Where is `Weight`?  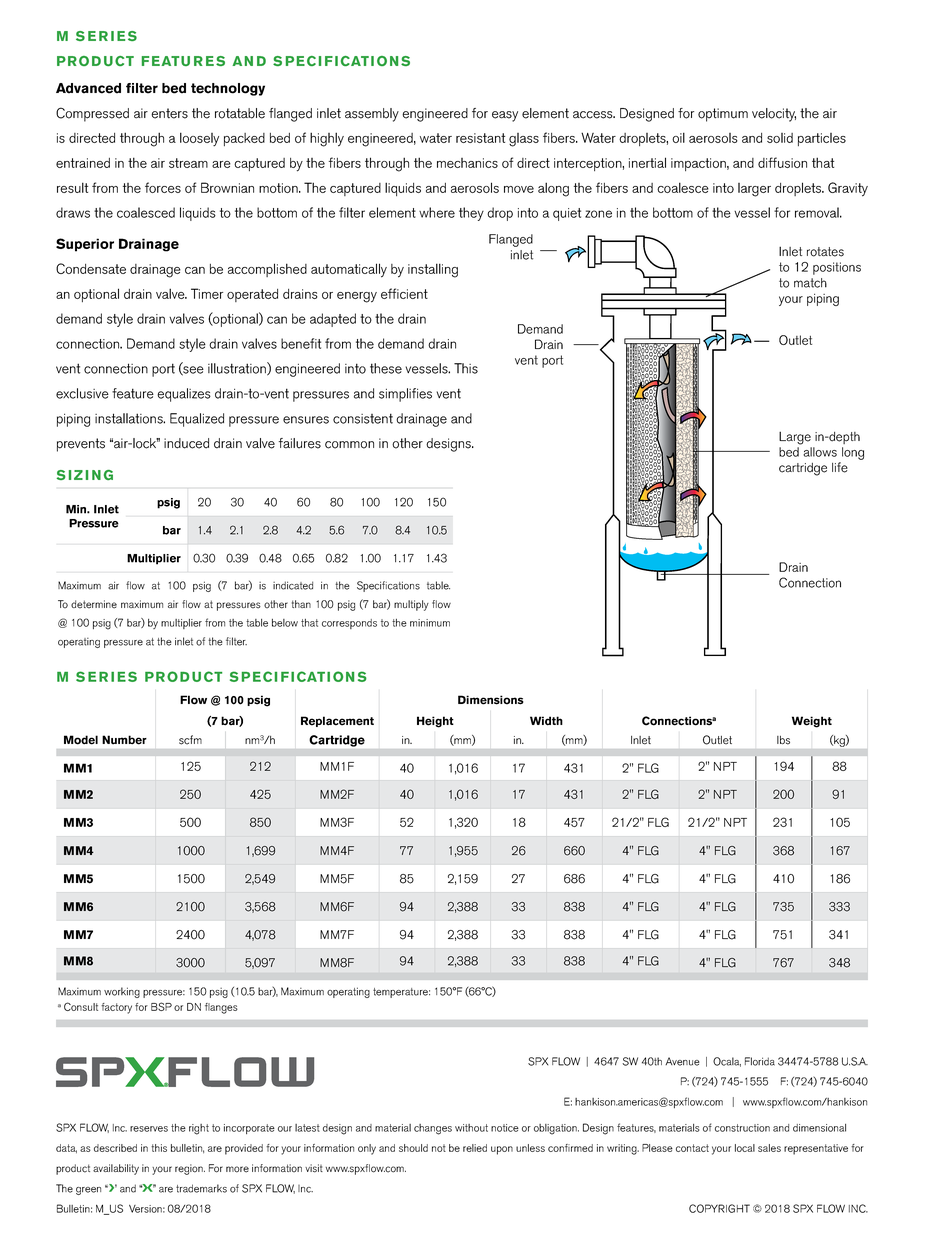
Weight is located at coordinates (812, 722).
